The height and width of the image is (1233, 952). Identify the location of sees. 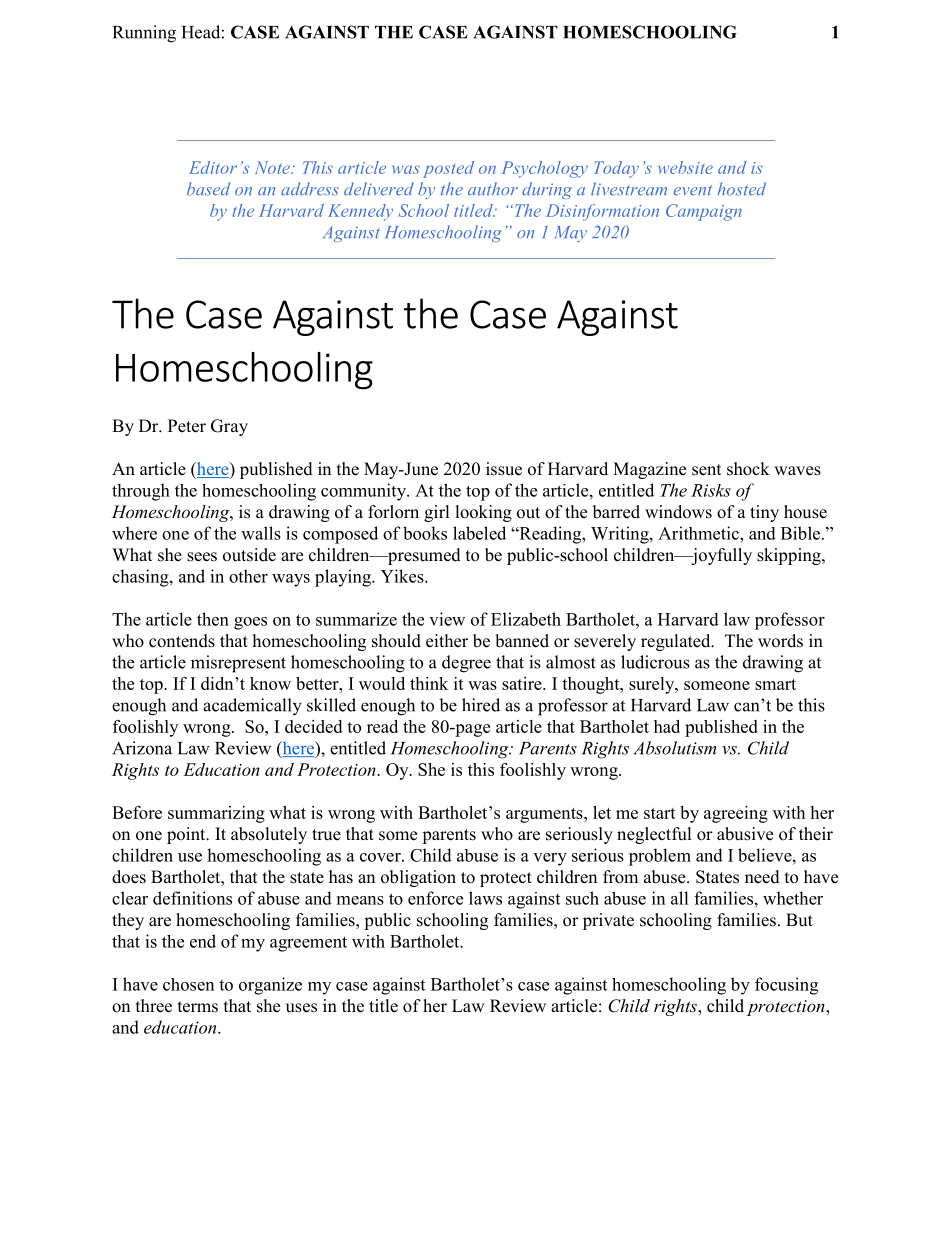
(202, 557).
